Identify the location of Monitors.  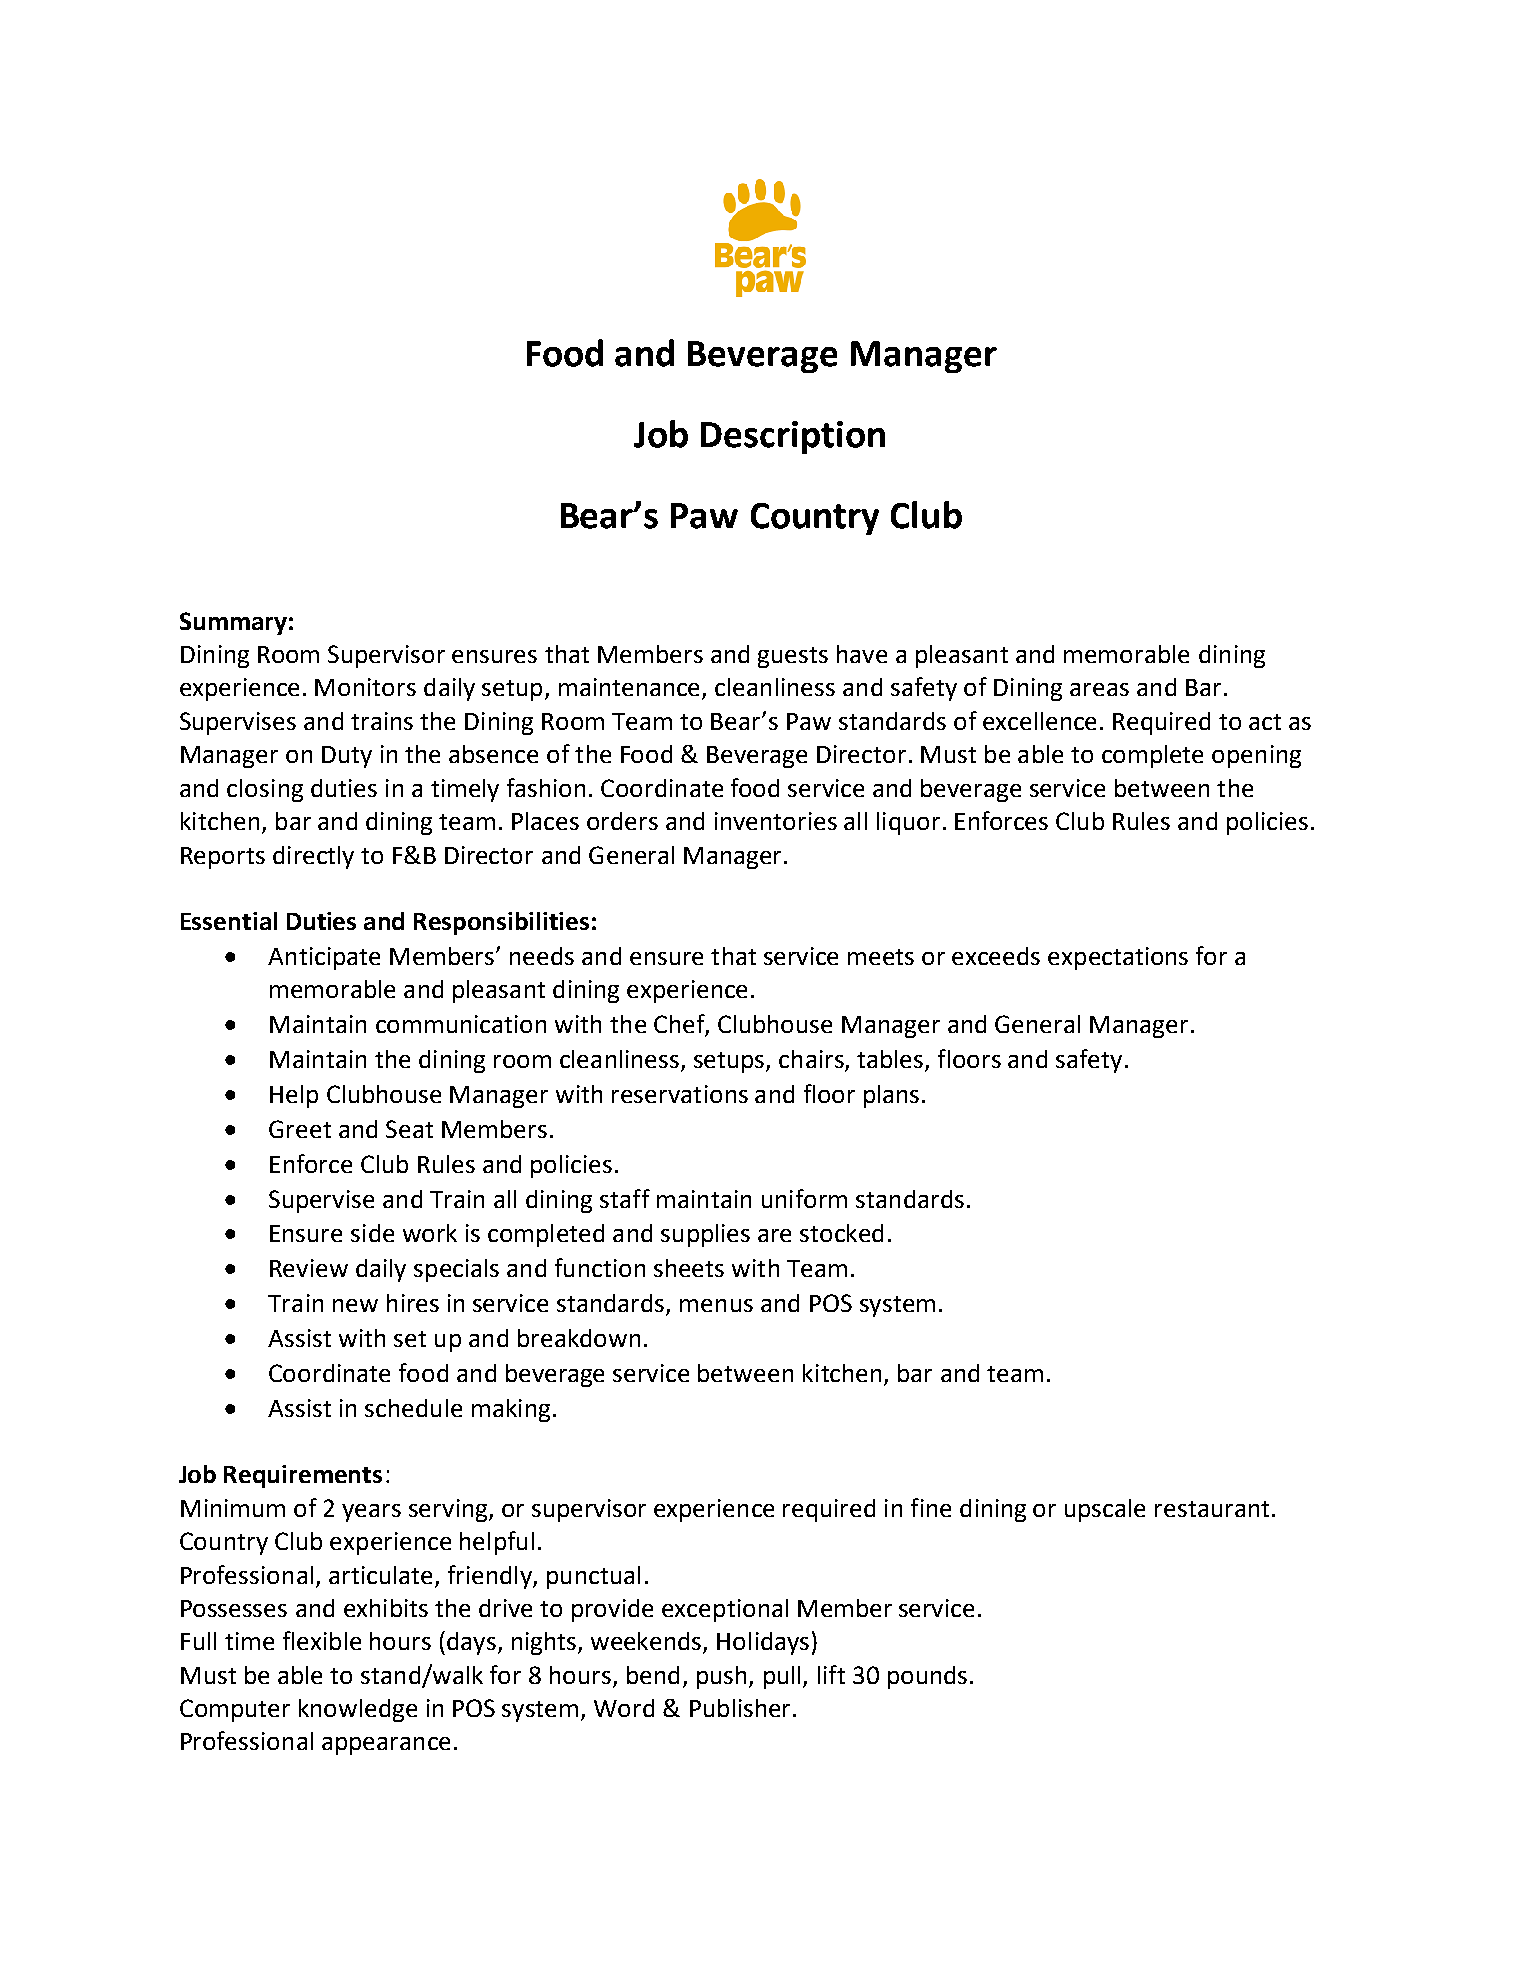
(365, 687).
